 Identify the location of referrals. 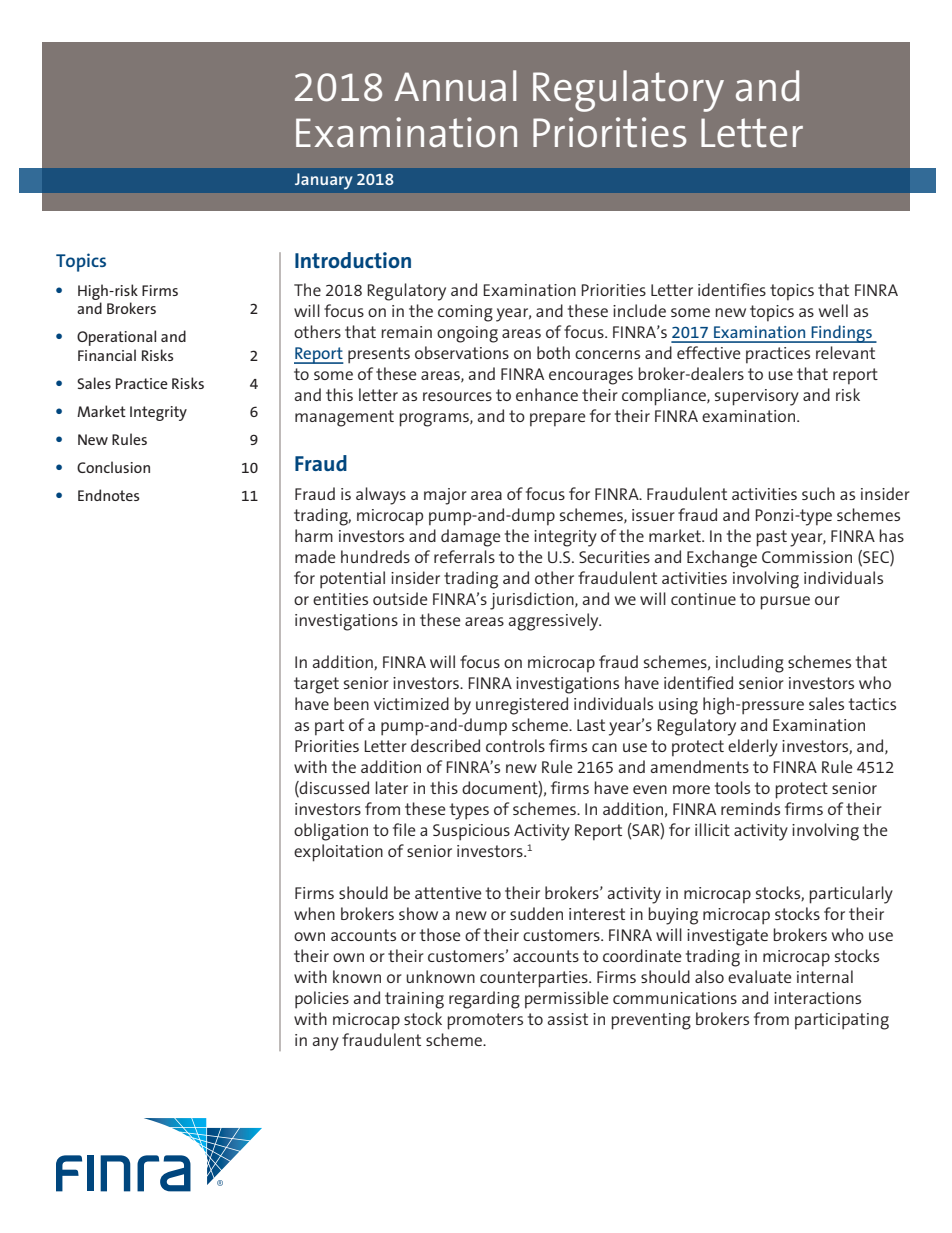
(464, 556).
